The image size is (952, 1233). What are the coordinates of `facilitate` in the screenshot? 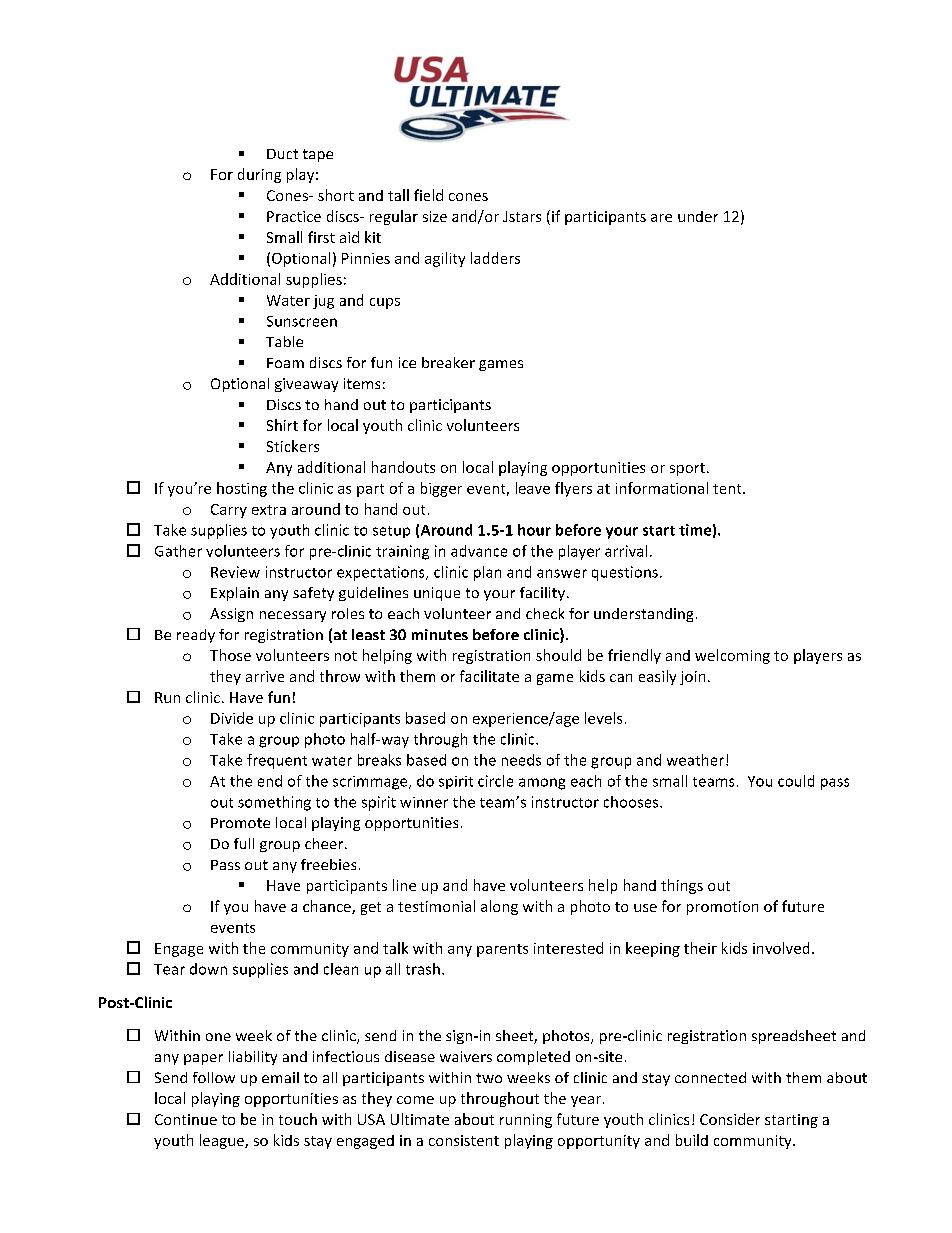 It's located at (489, 676).
